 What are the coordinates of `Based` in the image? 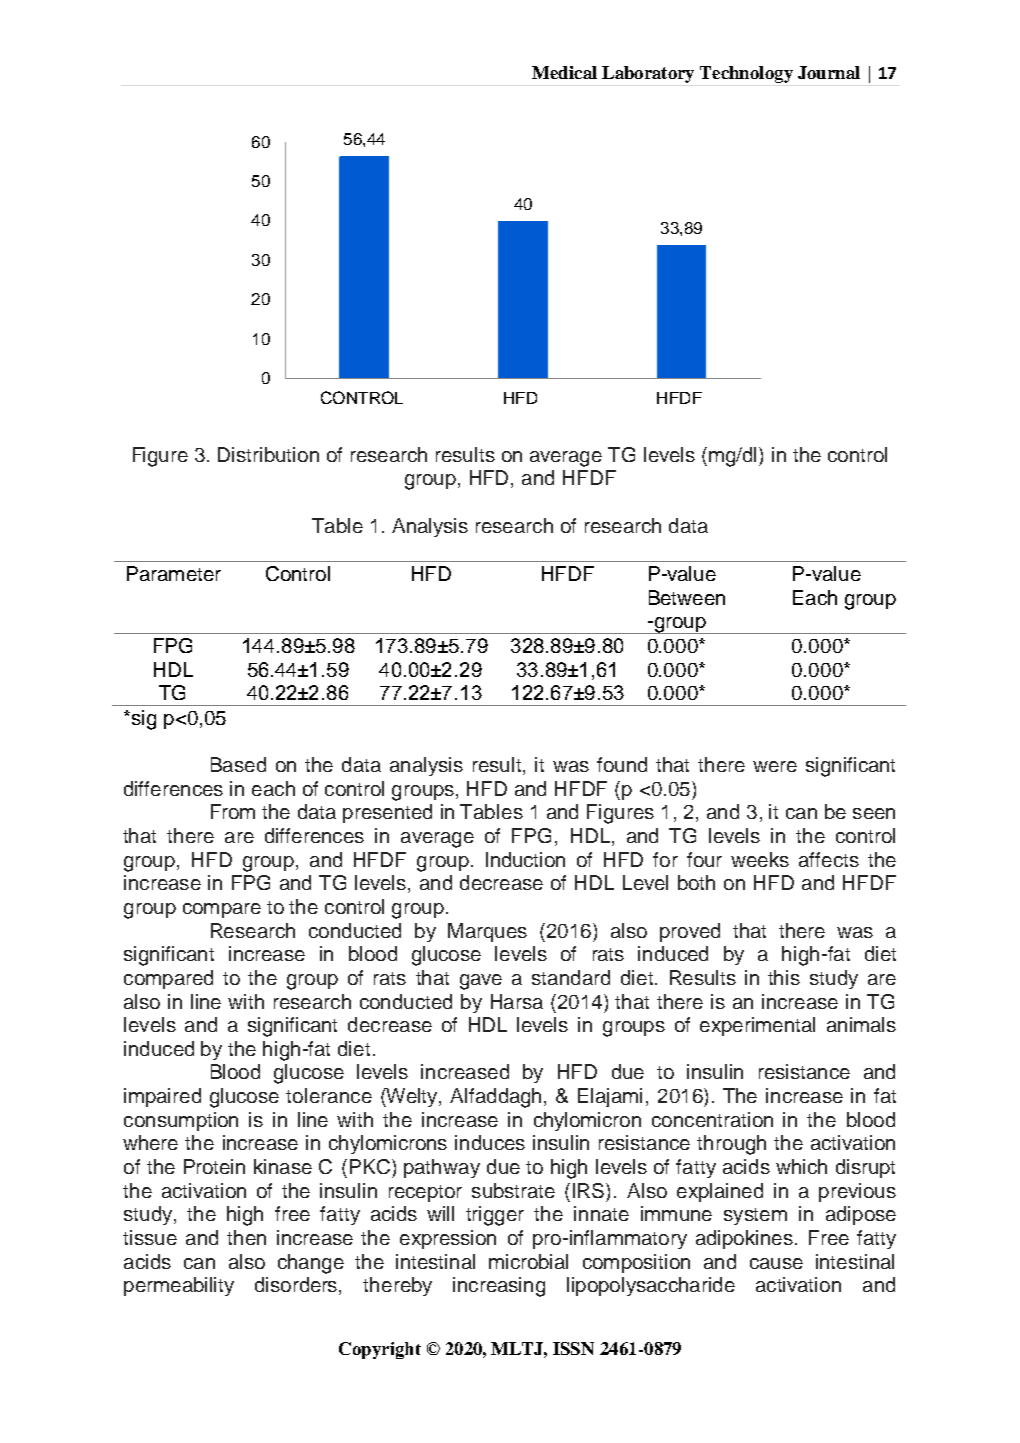 It's located at (238, 764).
